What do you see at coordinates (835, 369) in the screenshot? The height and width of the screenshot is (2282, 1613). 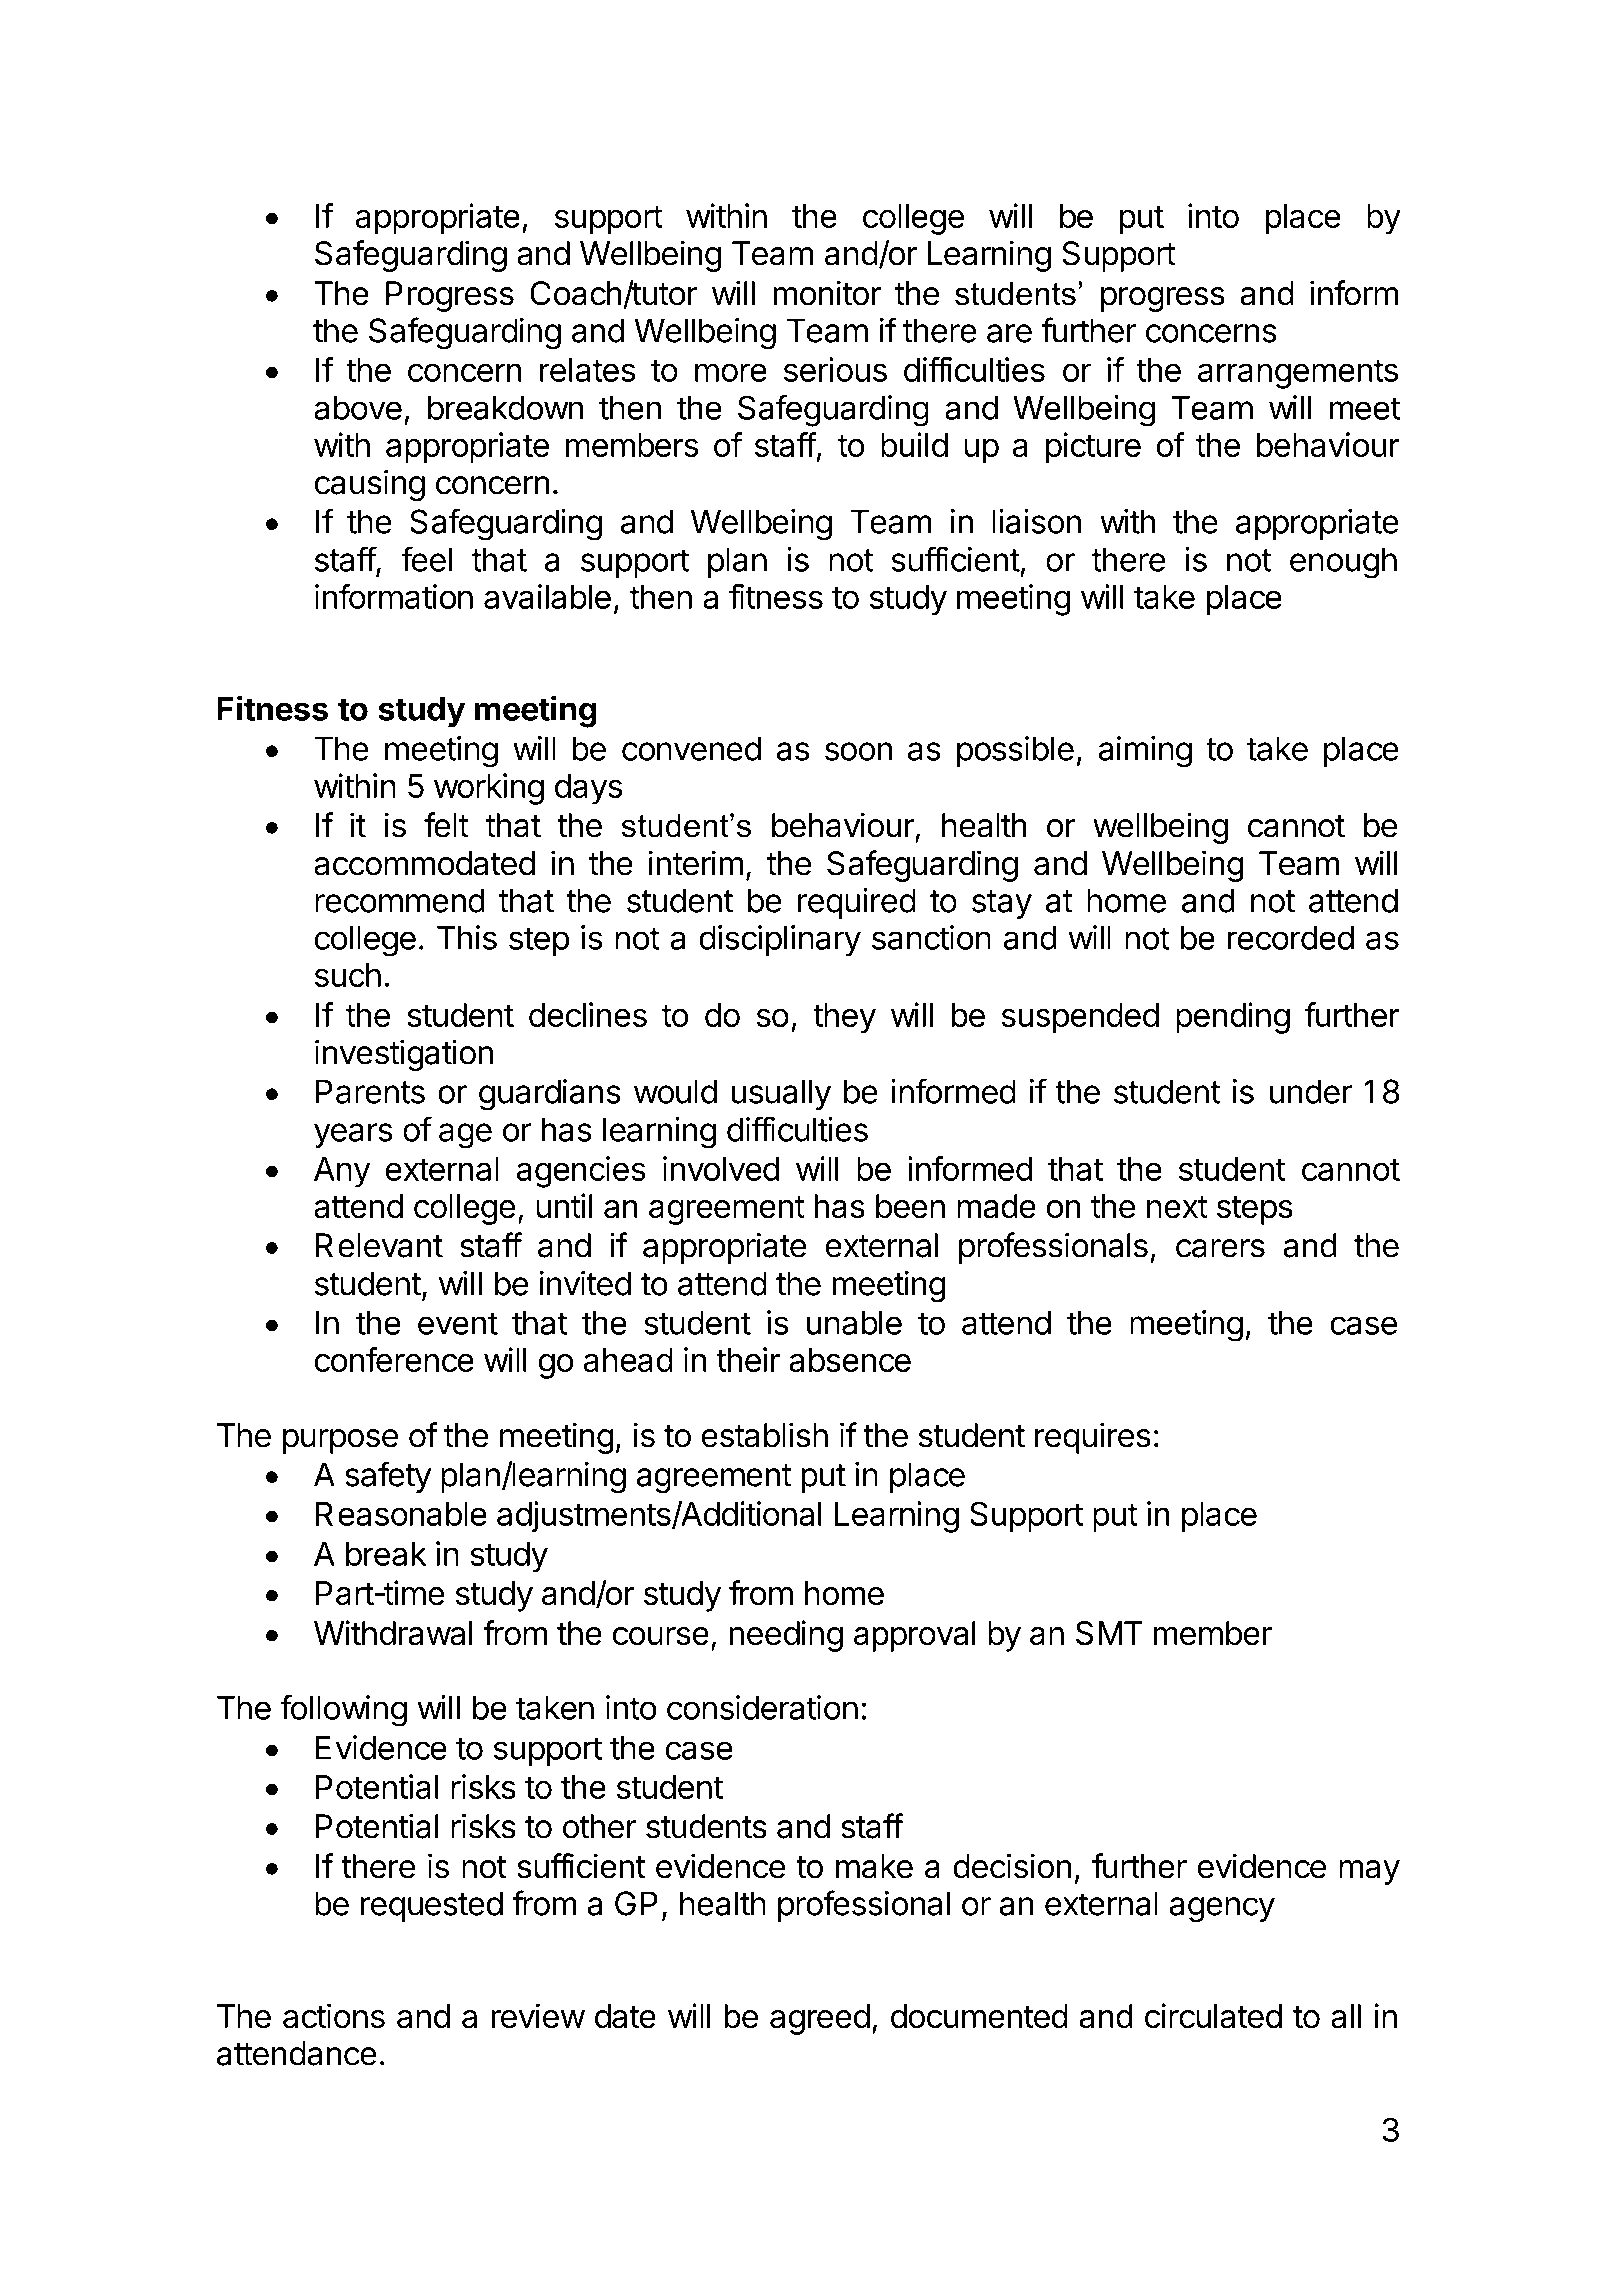 I see `serious` at bounding box center [835, 369].
